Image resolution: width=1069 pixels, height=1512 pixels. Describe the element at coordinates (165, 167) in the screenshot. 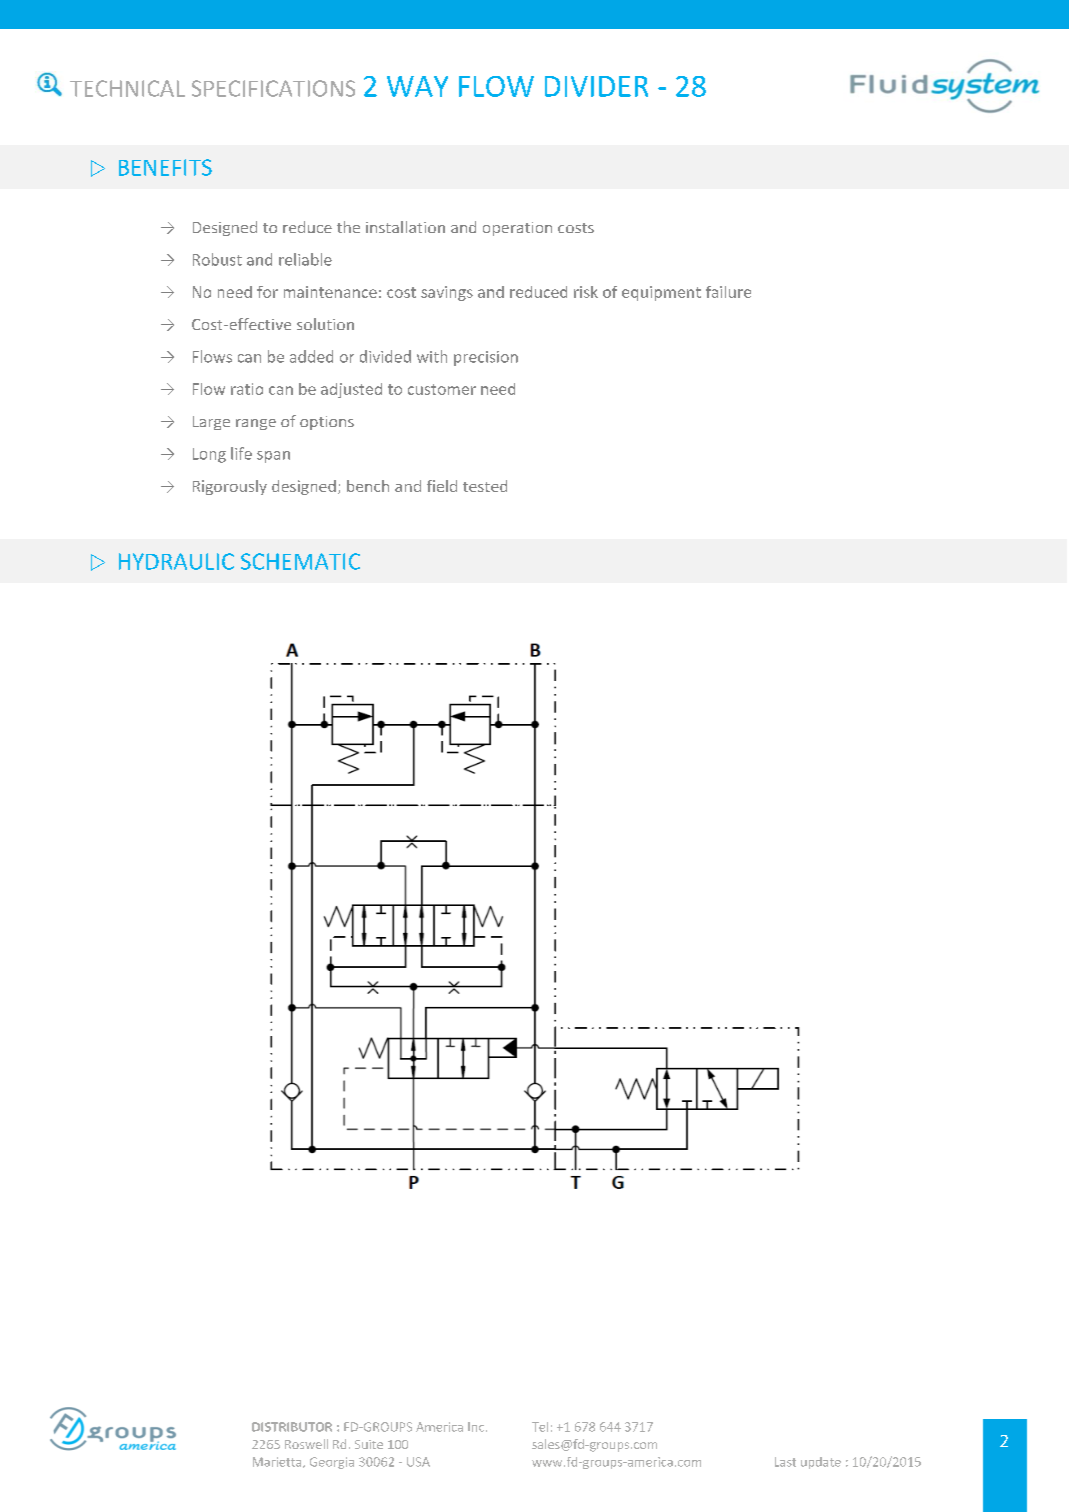

I see `BENEFITS` at that location.
